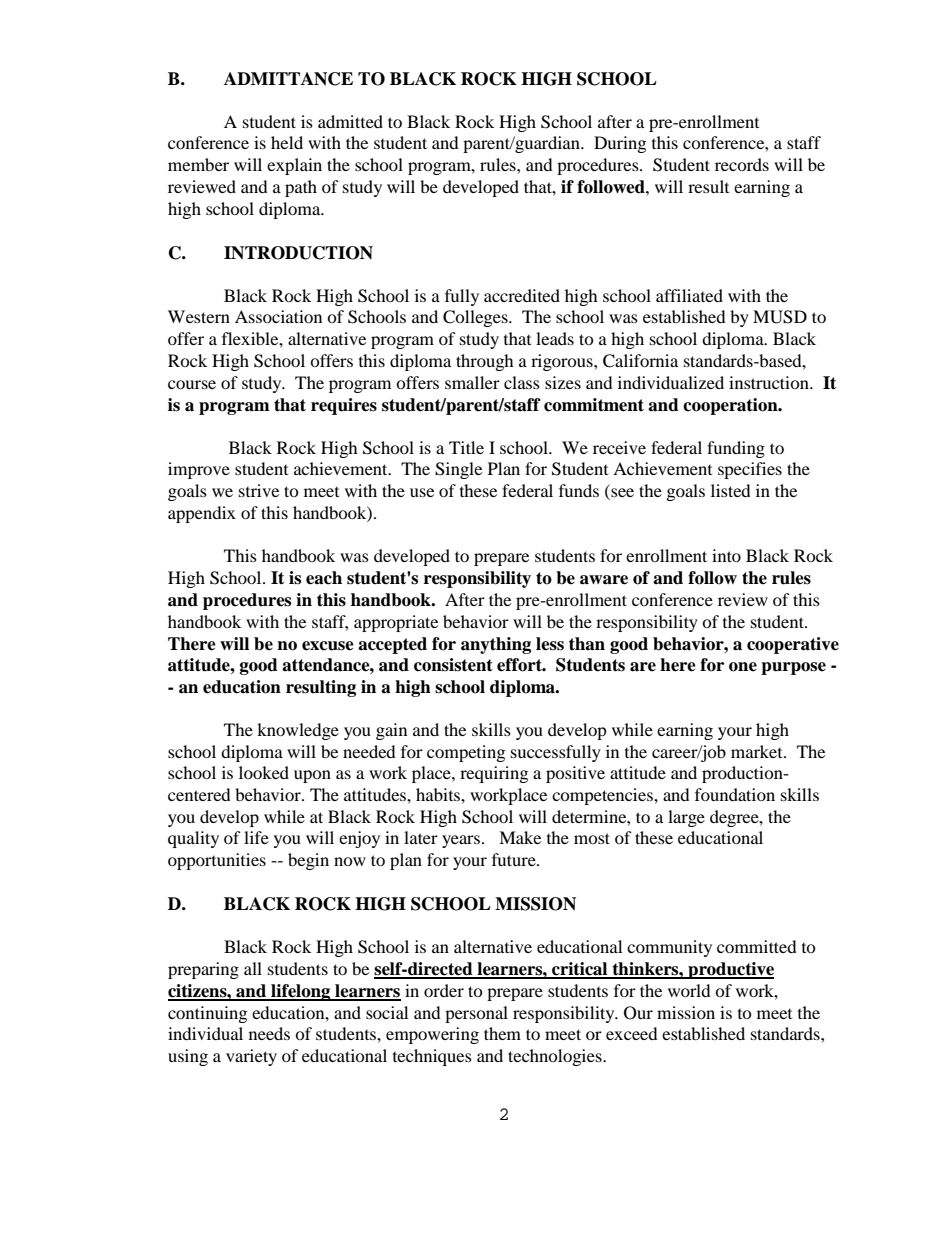  I want to click on them, so click(502, 1033).
